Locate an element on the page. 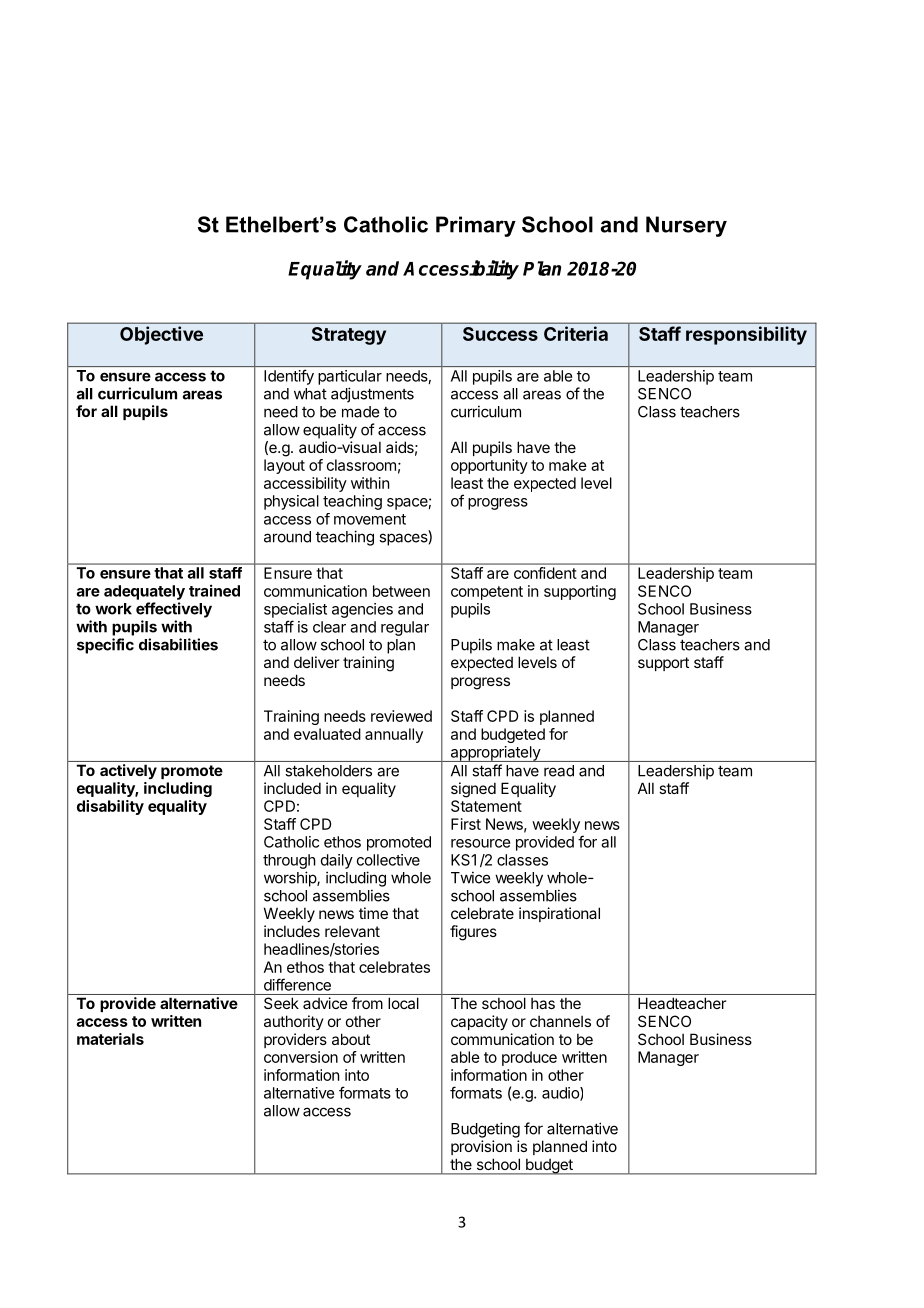 This page has height=1308, width=924. confident is located at coordinates (545, 573).
